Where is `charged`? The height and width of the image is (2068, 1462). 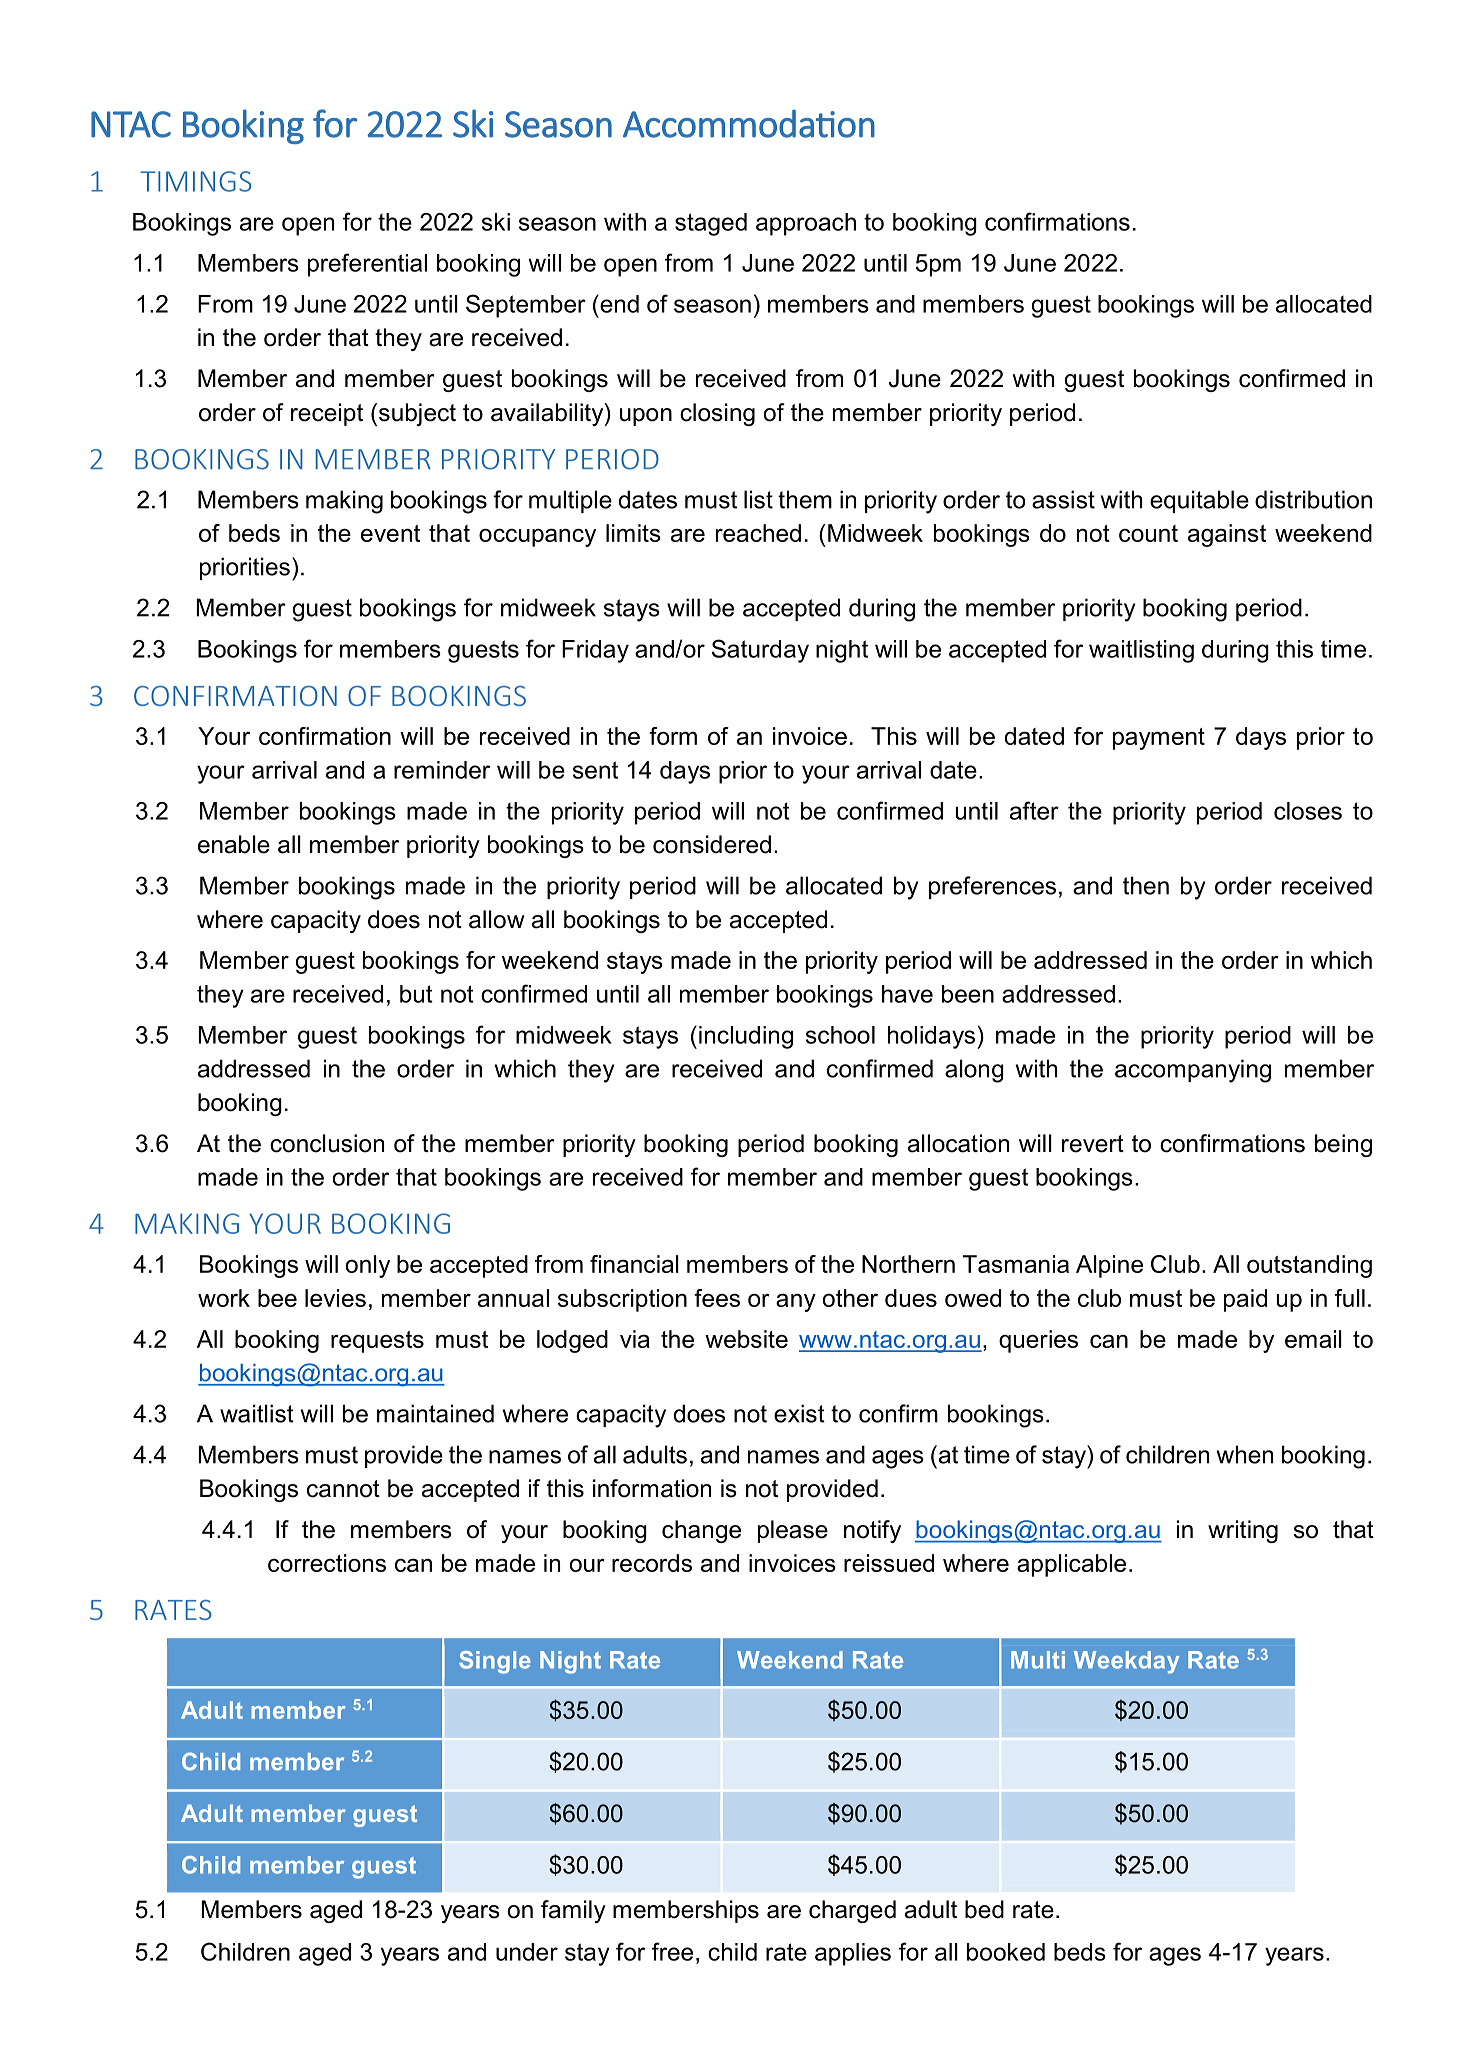 charged is located at coordinates (852, 1911).
